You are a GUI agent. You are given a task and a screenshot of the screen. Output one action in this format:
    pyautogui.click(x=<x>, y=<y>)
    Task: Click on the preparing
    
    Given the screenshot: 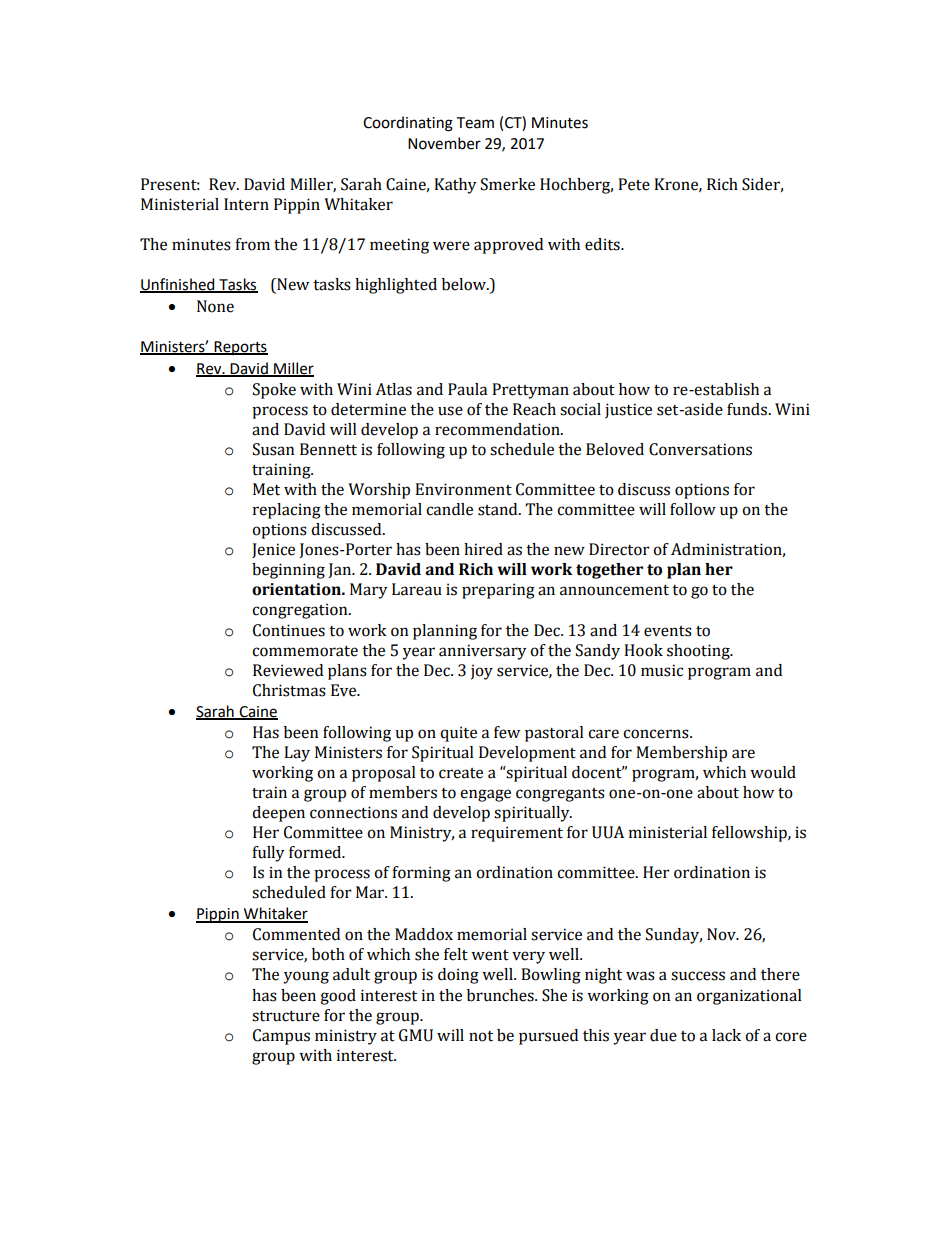 What is the action you would take?
    pyautogui.click(x=498, y=591)
